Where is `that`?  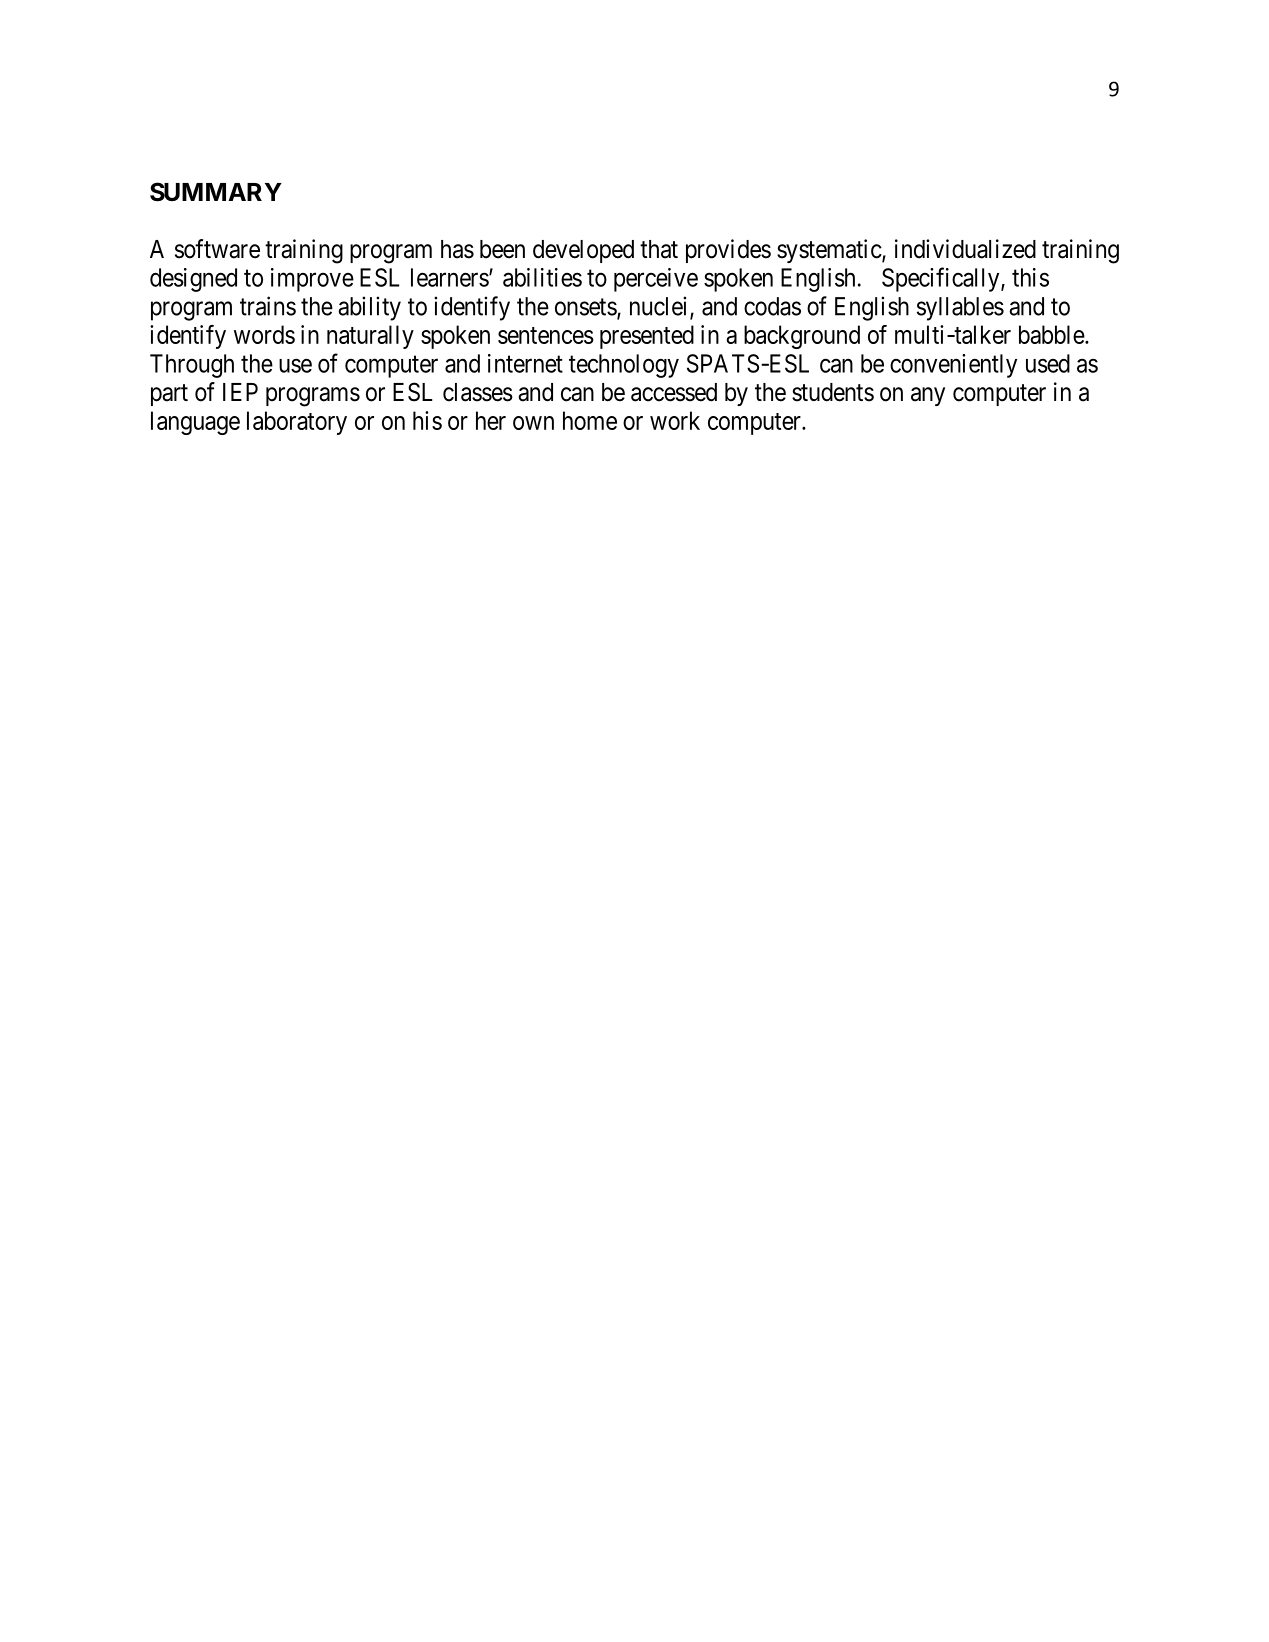
that is located at coordinates (659, 249).
